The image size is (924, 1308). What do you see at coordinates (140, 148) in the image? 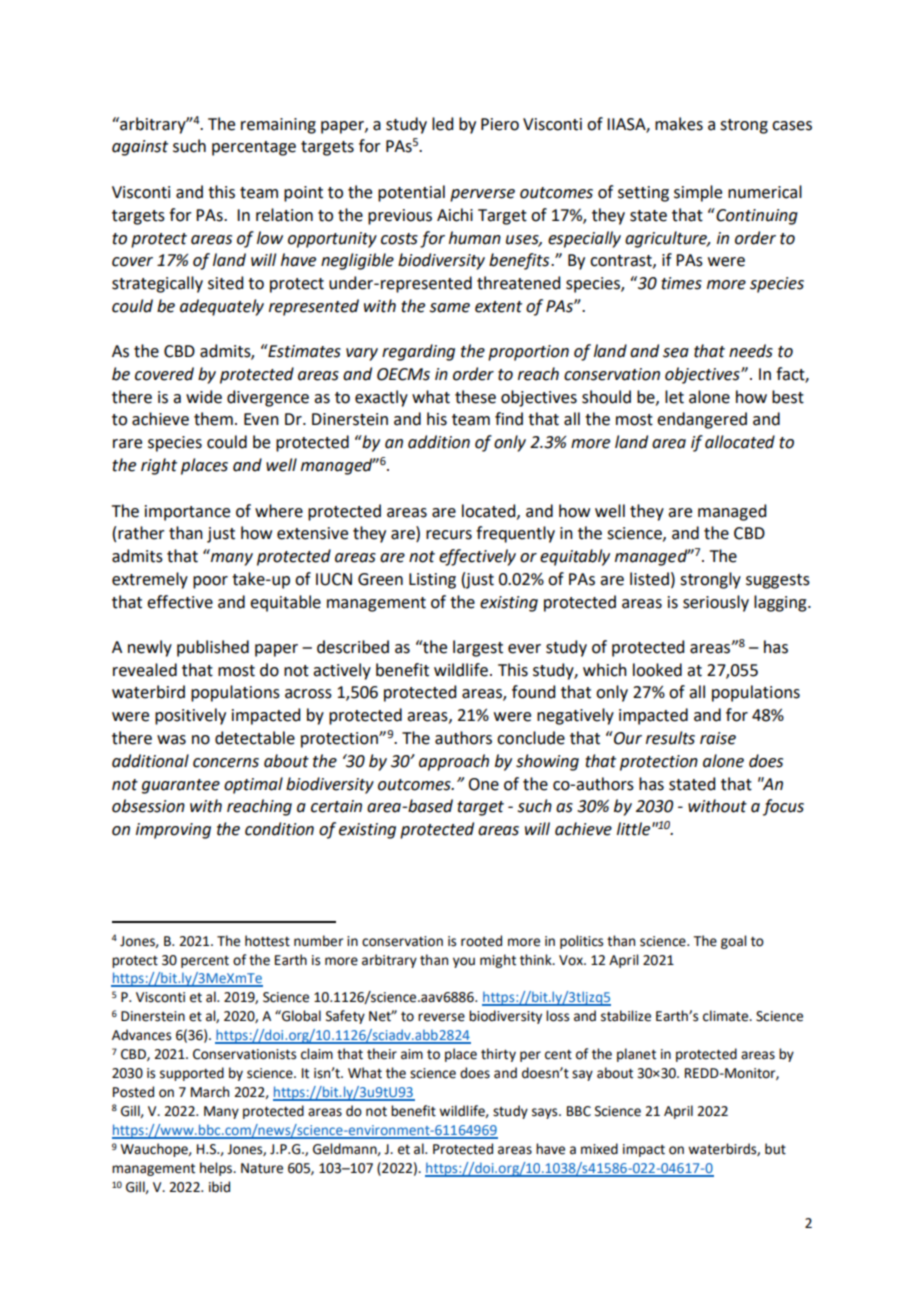
I see `against` at bounding box center [140, 148].
